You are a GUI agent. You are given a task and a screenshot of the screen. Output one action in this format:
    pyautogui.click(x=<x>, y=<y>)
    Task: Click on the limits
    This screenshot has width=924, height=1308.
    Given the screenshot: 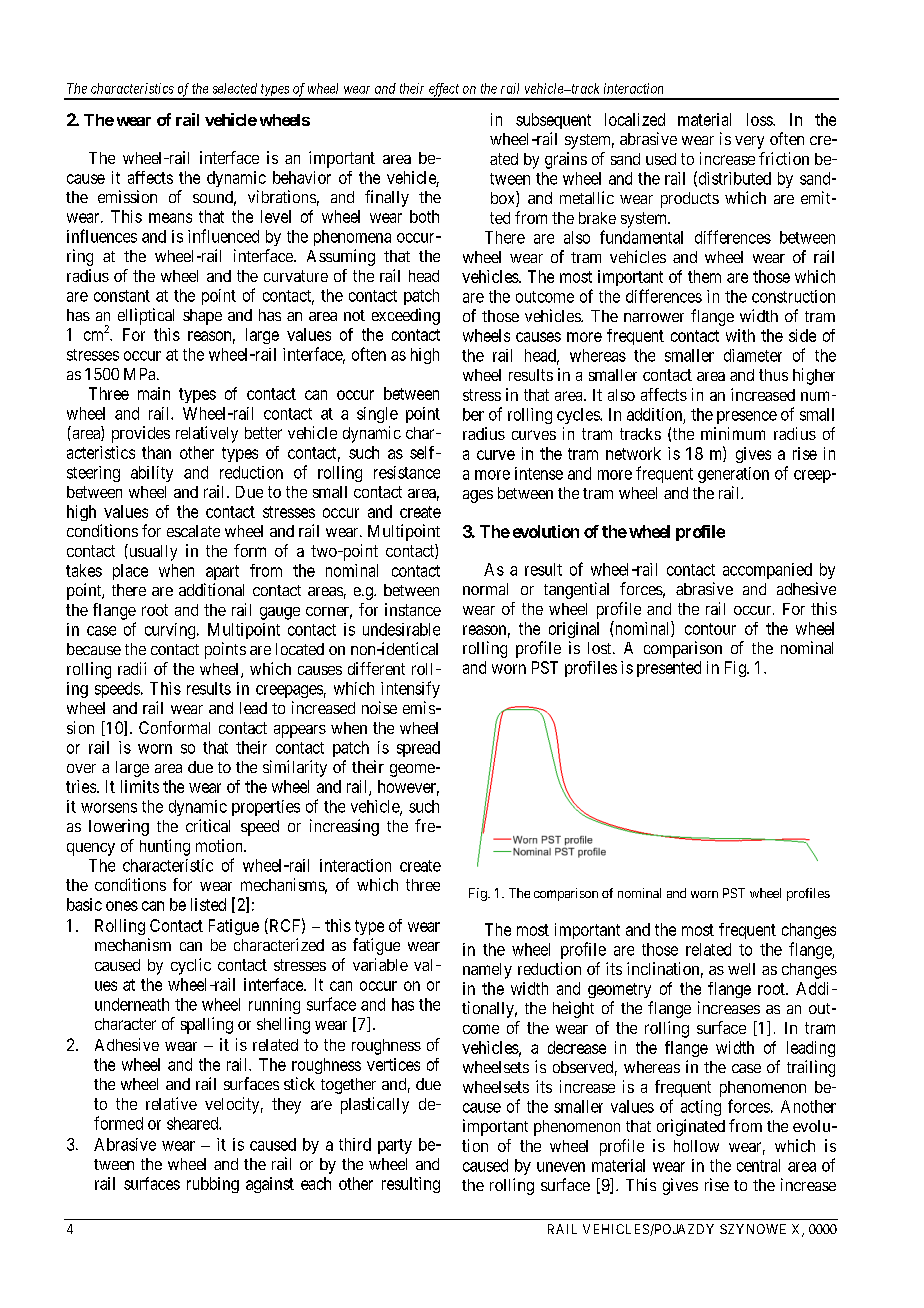 What is the action you would take?
    pyautogui.click(x=140, y=786)
